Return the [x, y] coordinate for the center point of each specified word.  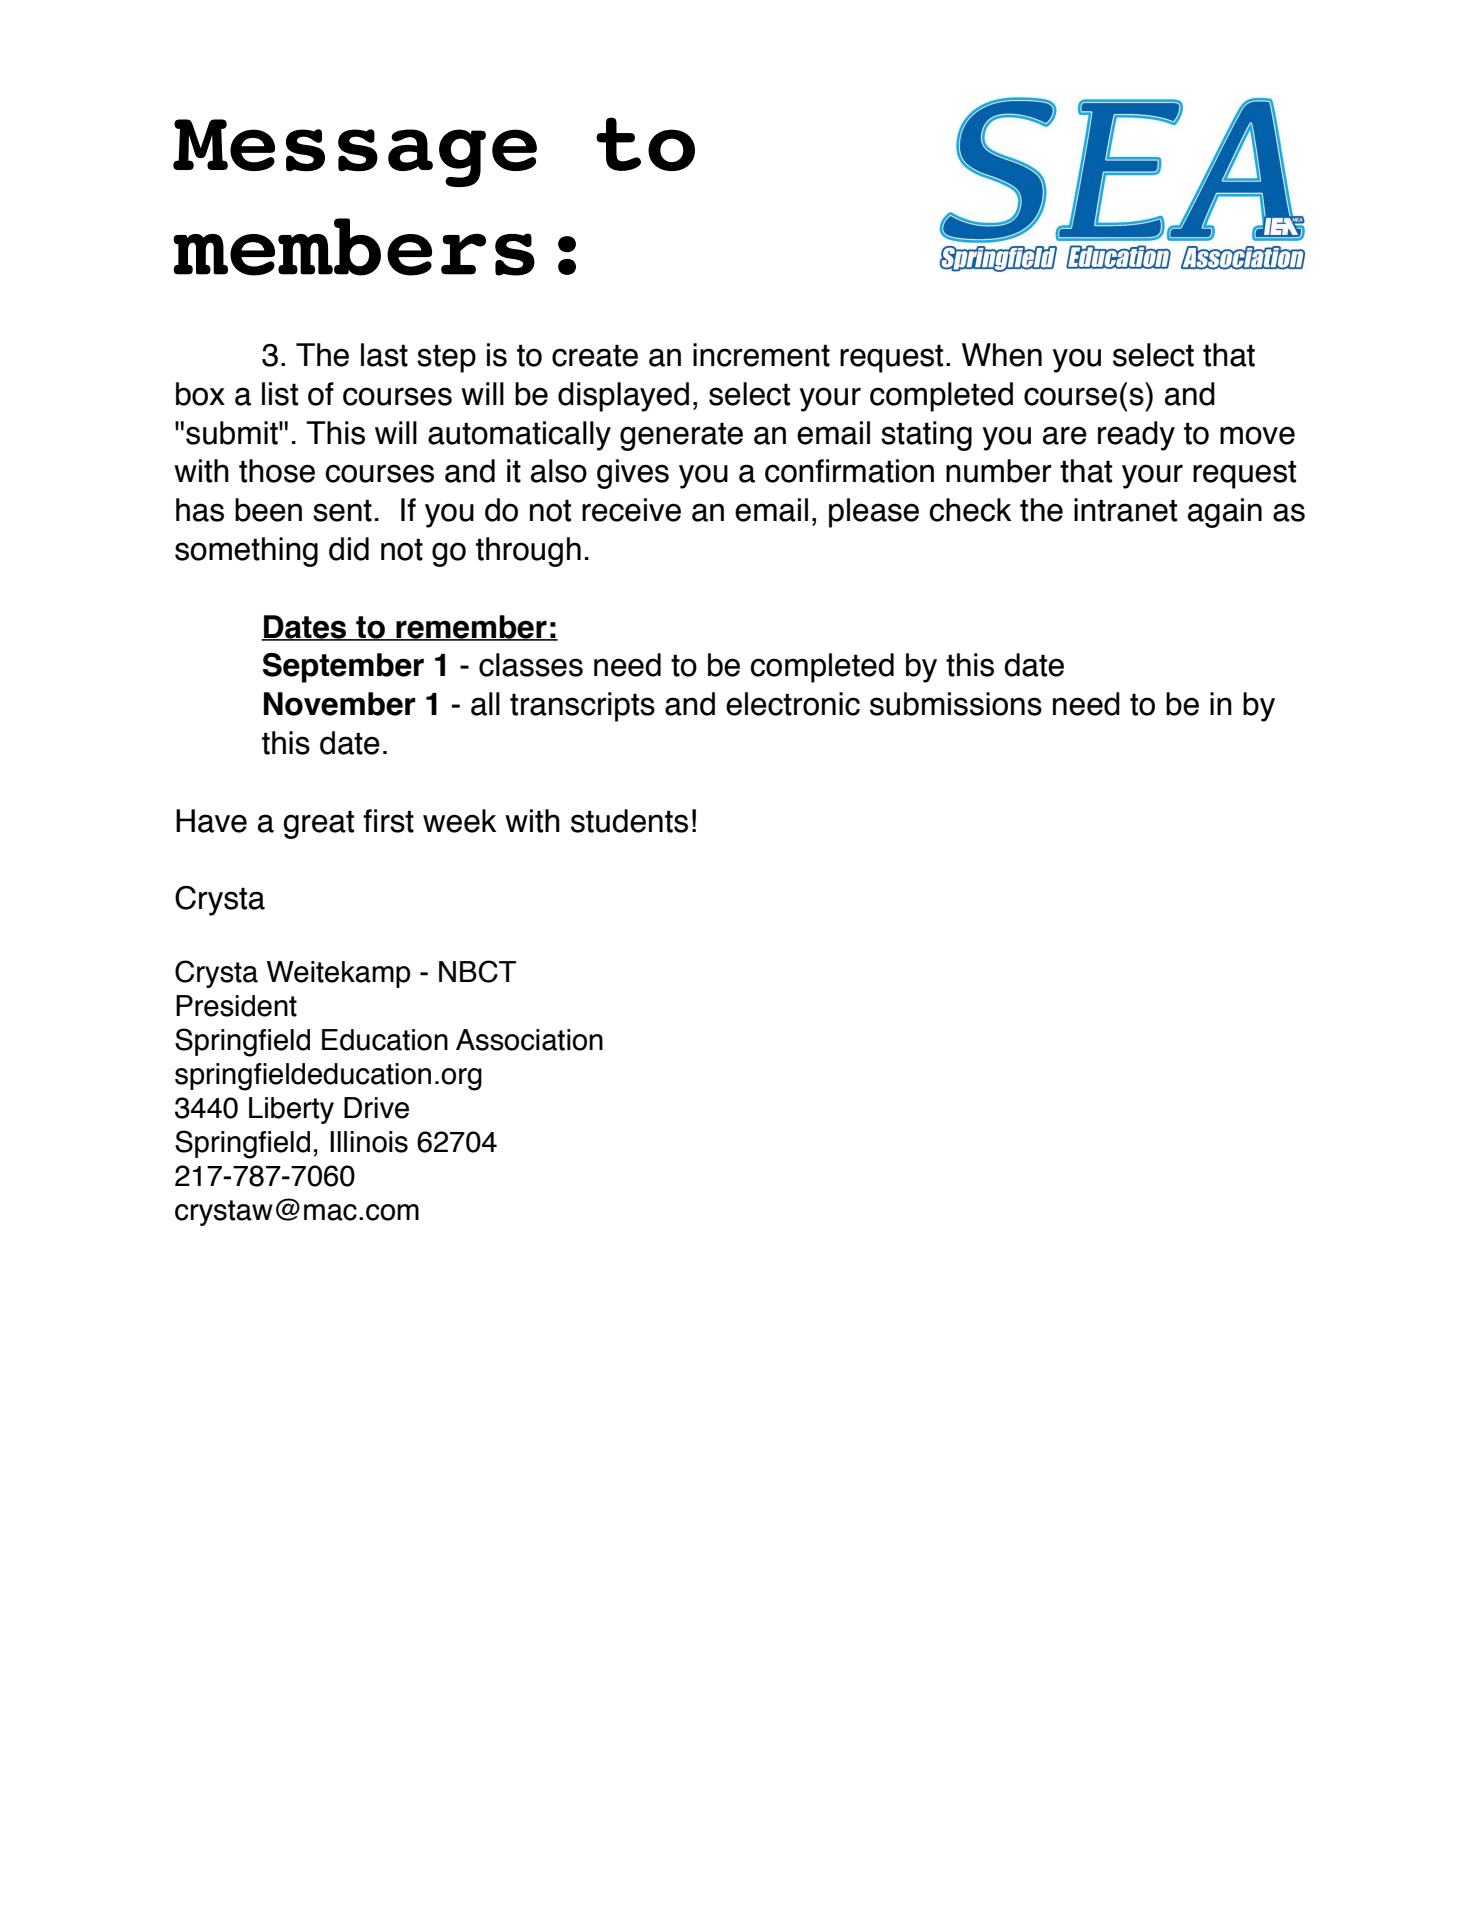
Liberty [291, 1110]
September [343, 668]
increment [761, 355]
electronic [793, 704]
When [1002, 355]
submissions [956, 704]
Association [529, 1040]
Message [355, 153]
